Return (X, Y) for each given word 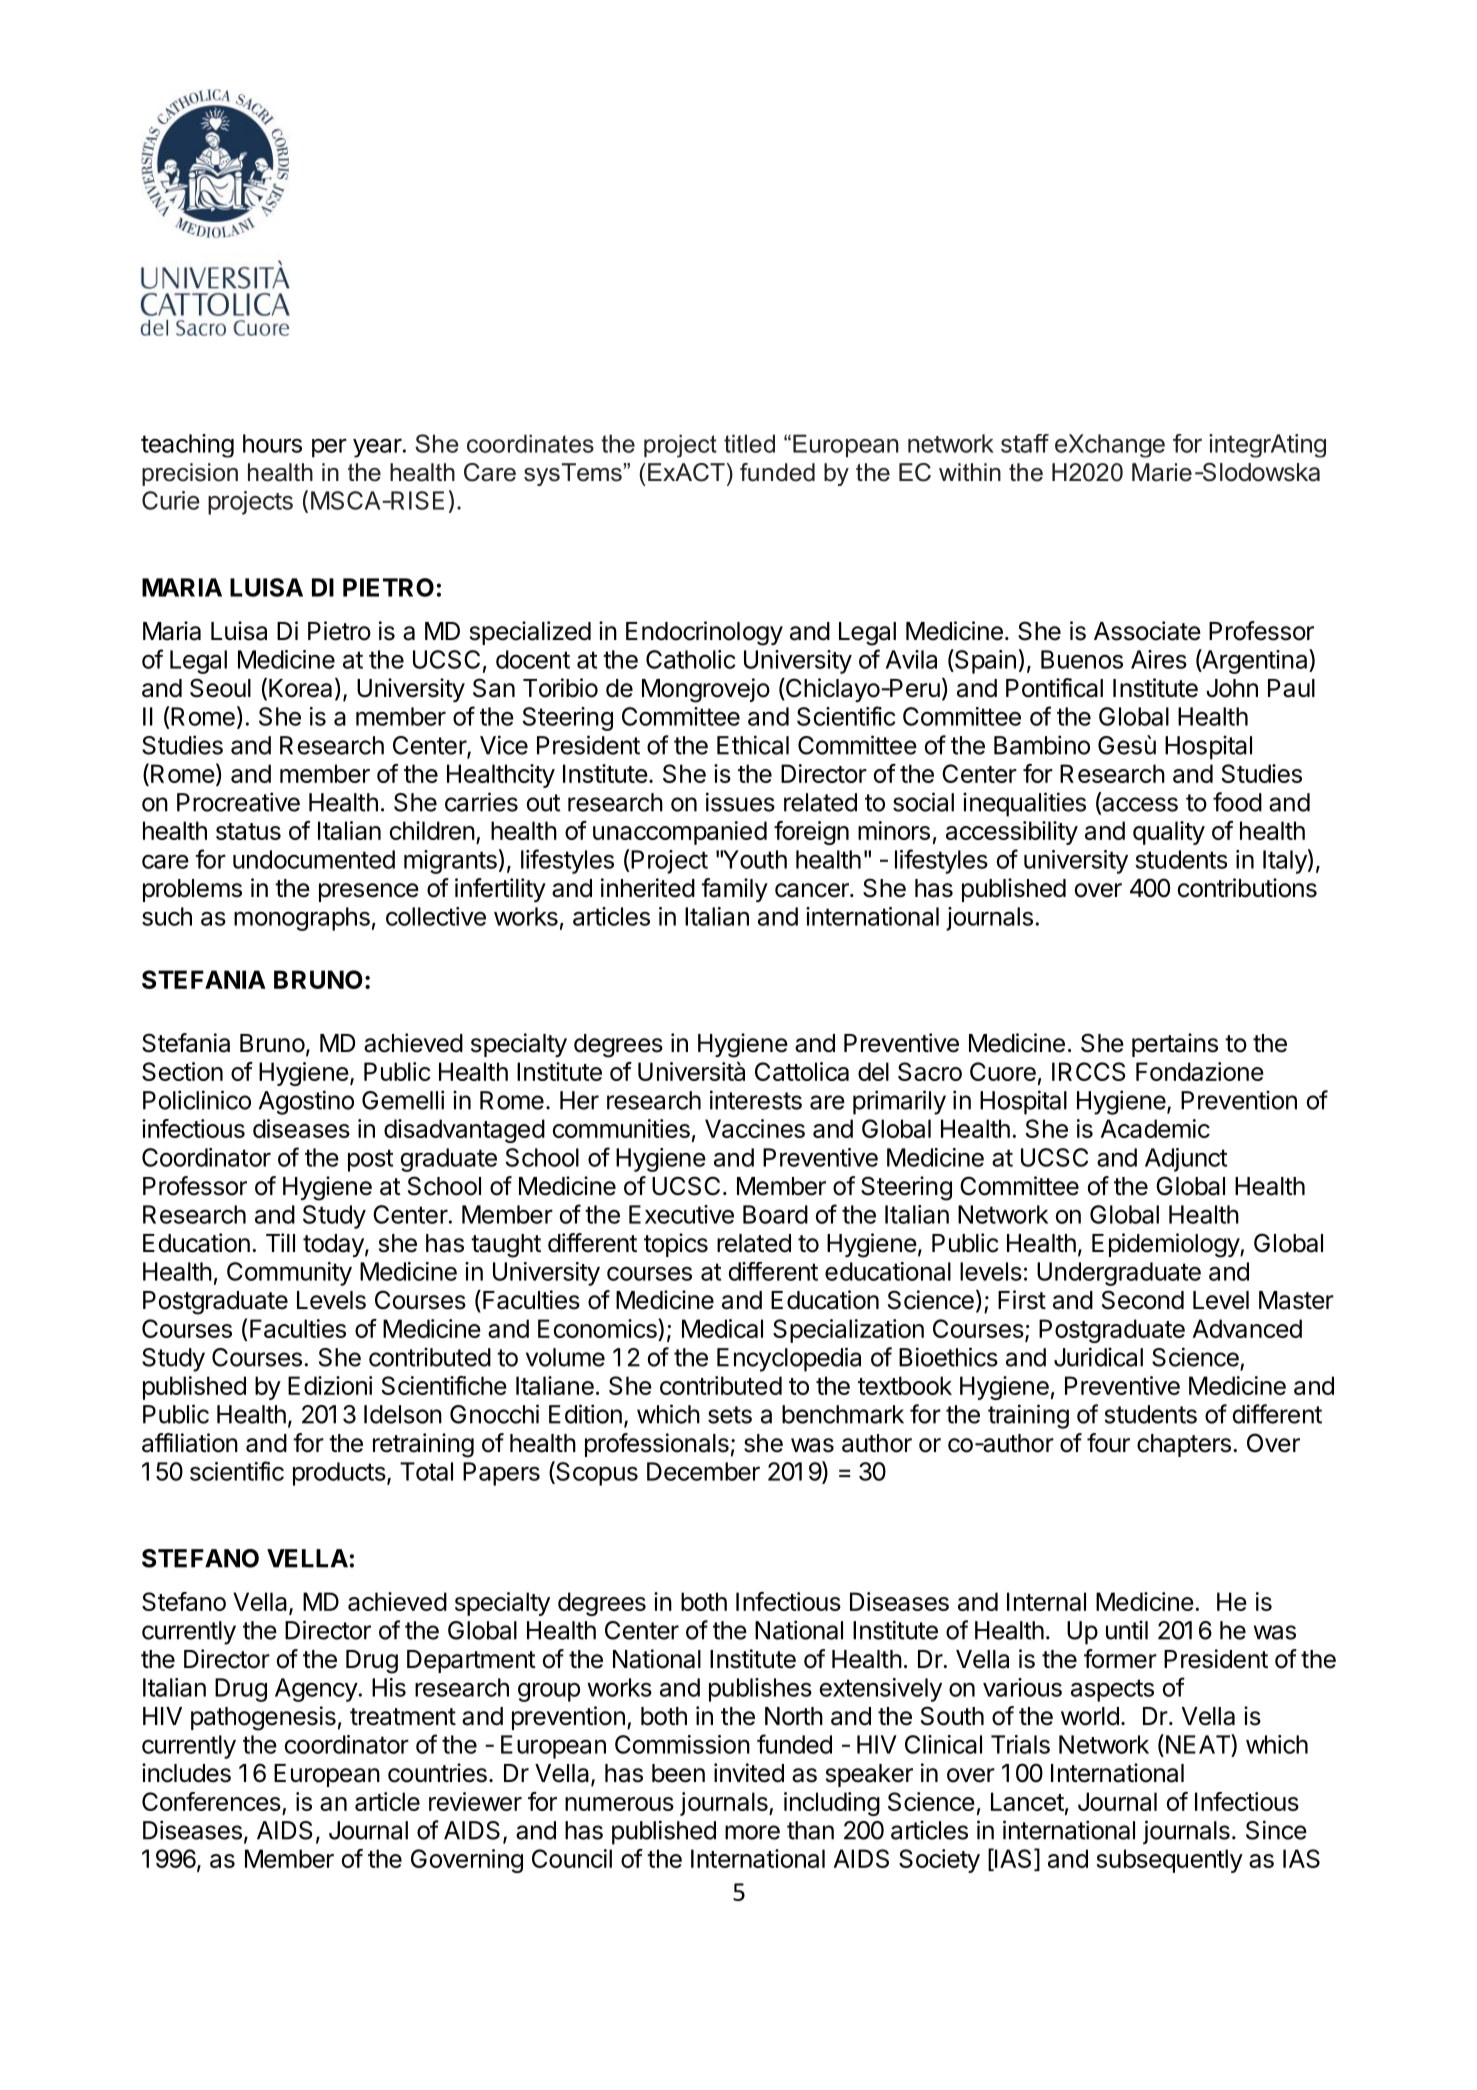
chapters (1184, 1445)
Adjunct (1186, 1160)
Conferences (212, 1803)
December (703, 1471)
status (248, 831)
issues (740, 802)
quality (1169, 833)
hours (272, 443)
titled (749, 443)
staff (1025, 443)
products (339, 1474)
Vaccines (755, 1128)
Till (280, 1242)
